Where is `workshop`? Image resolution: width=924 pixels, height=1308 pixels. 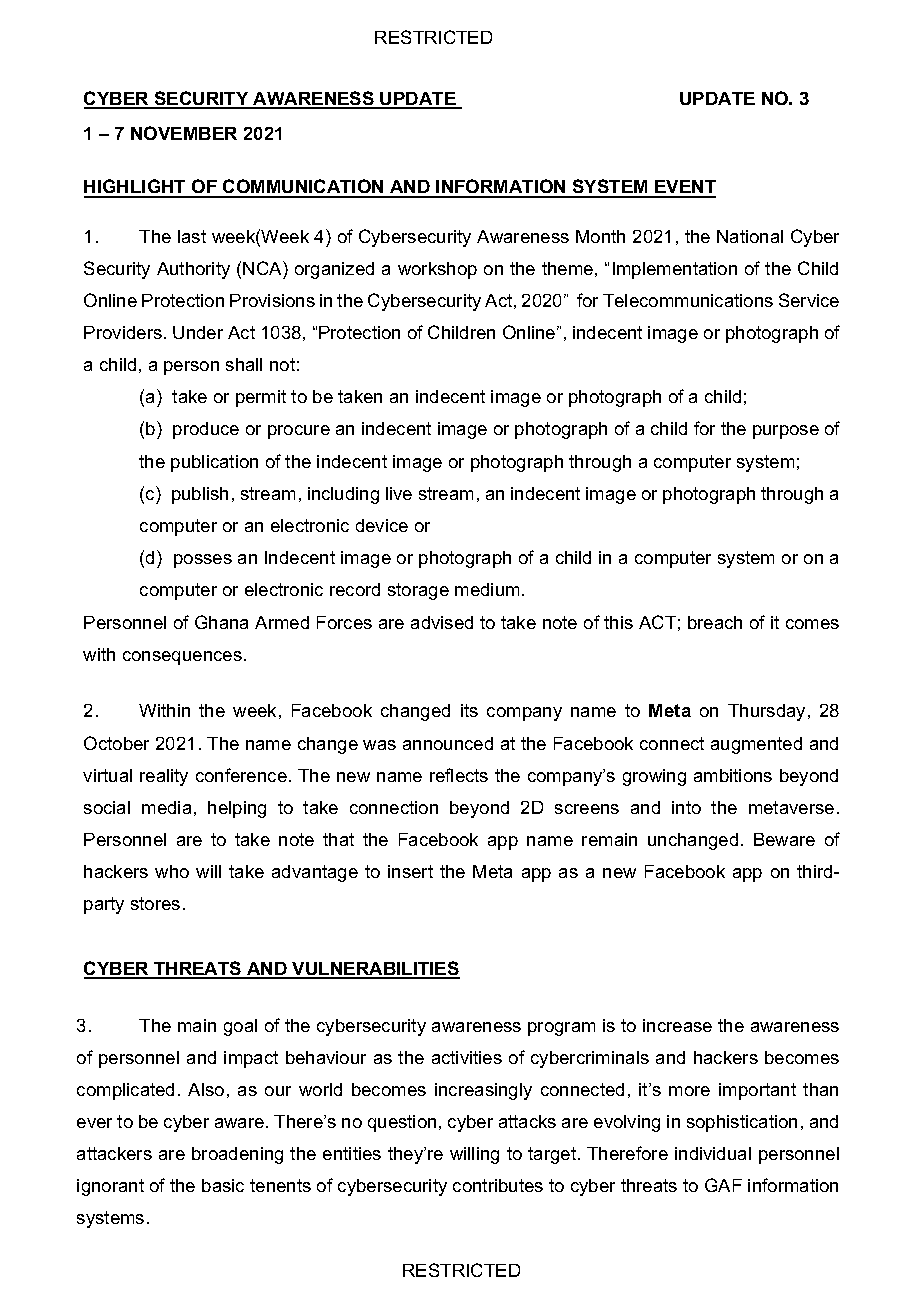
workshop is located at coordinates (437, 270).
